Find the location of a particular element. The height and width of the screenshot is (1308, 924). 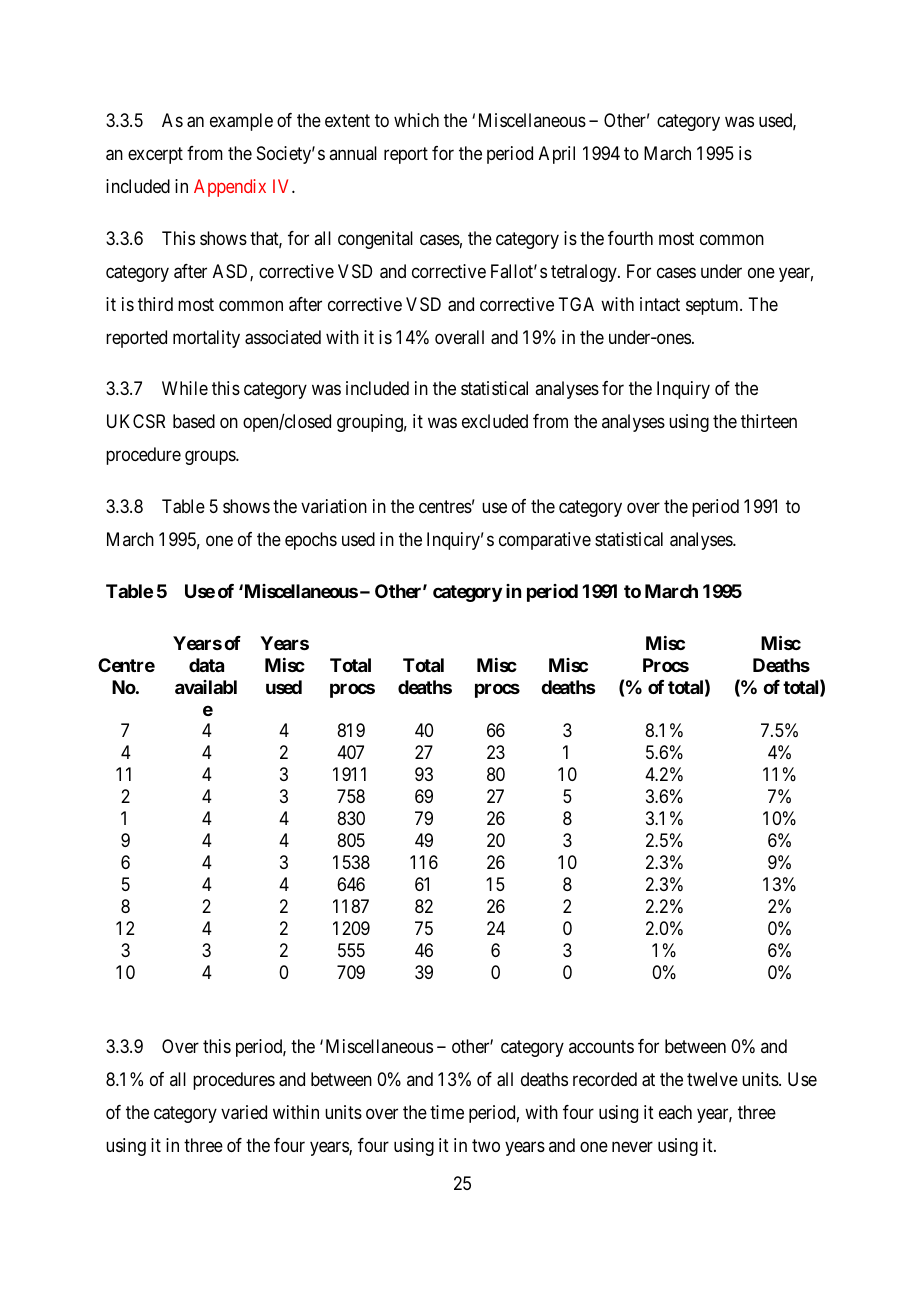

thirteen is located at coordinates (769, 421).
